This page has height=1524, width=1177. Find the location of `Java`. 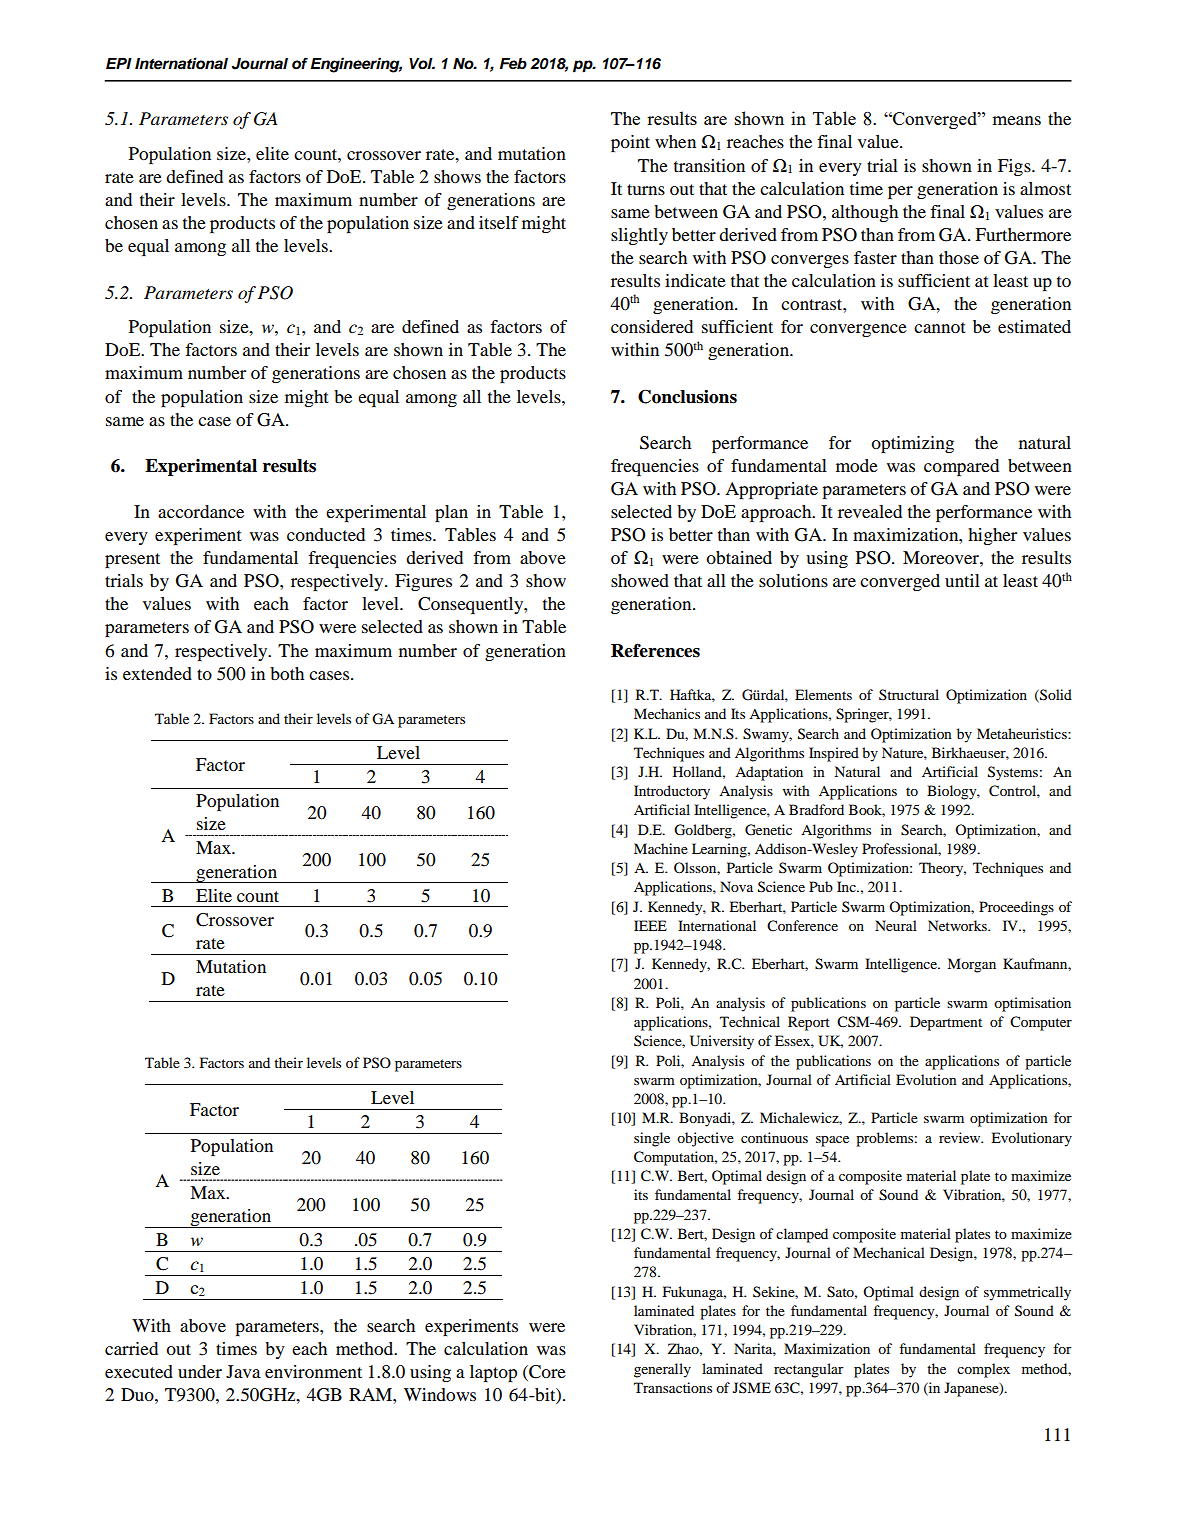

Java is located at coordinates (243, 1371).
